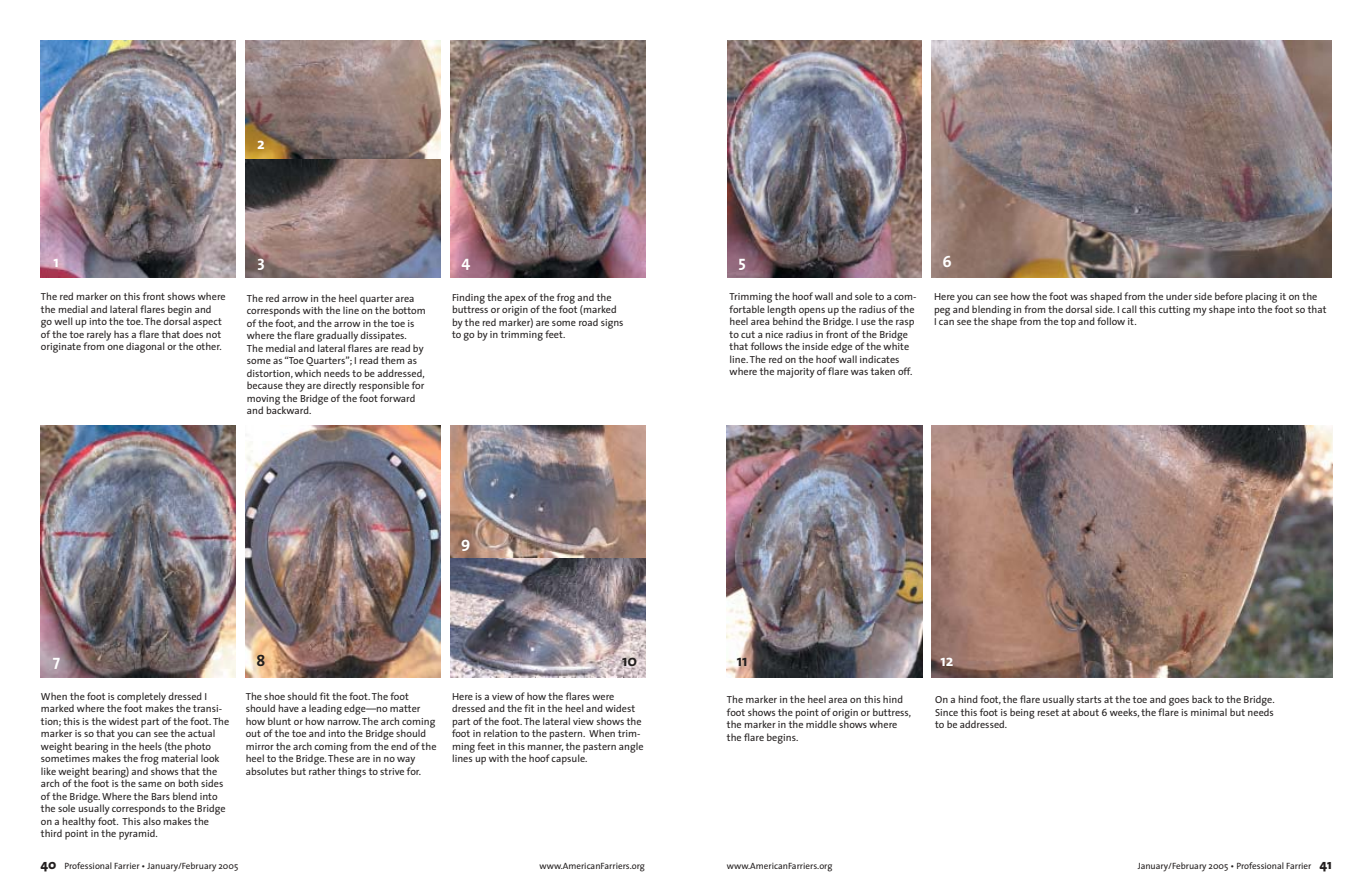 Image resolution: width=1372 pixels, height=891 pixels. I want to click on starts, so click(1089, 699).
